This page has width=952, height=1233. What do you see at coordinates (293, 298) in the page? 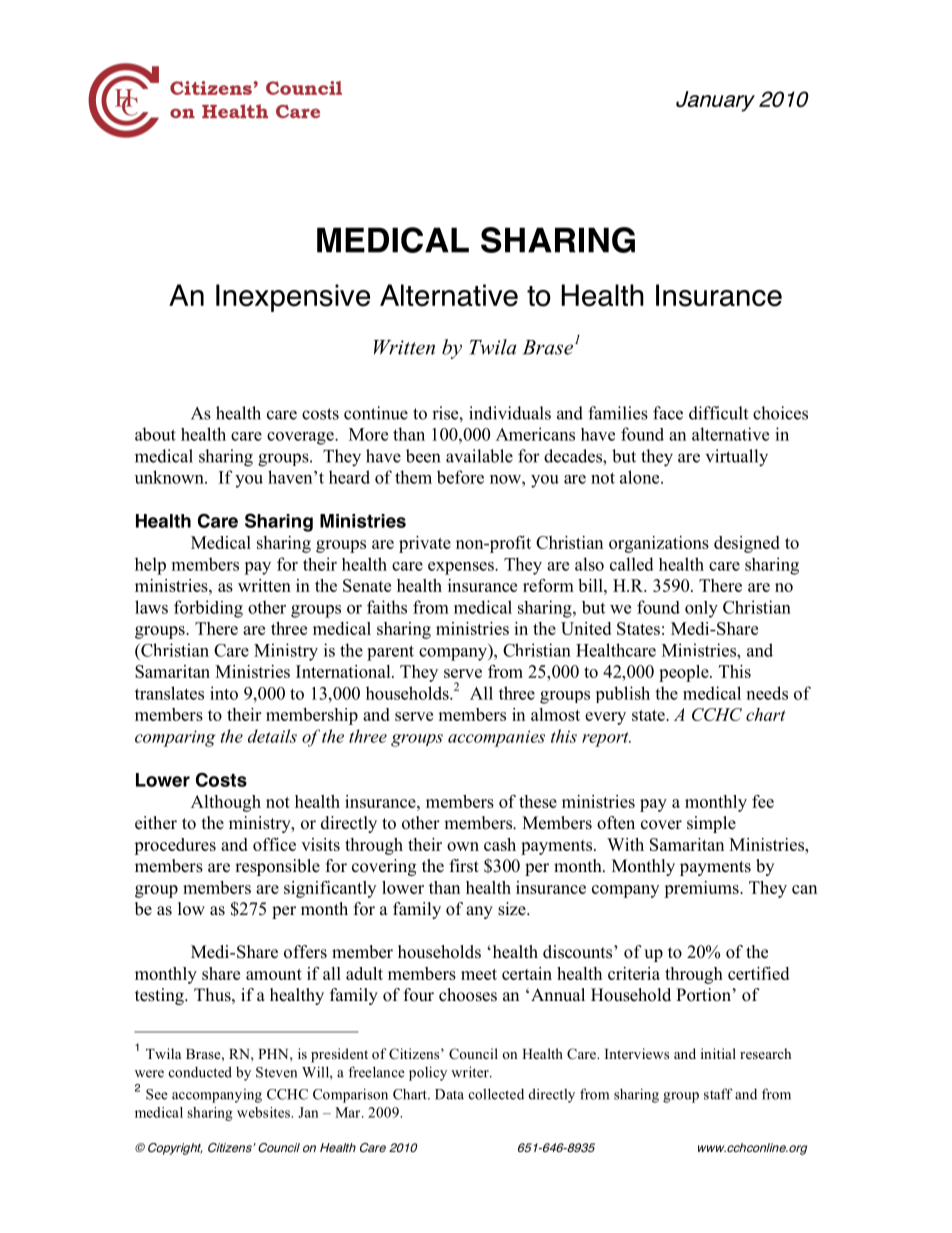
I see `Inexpensive` at bounding box center [293, 298].
